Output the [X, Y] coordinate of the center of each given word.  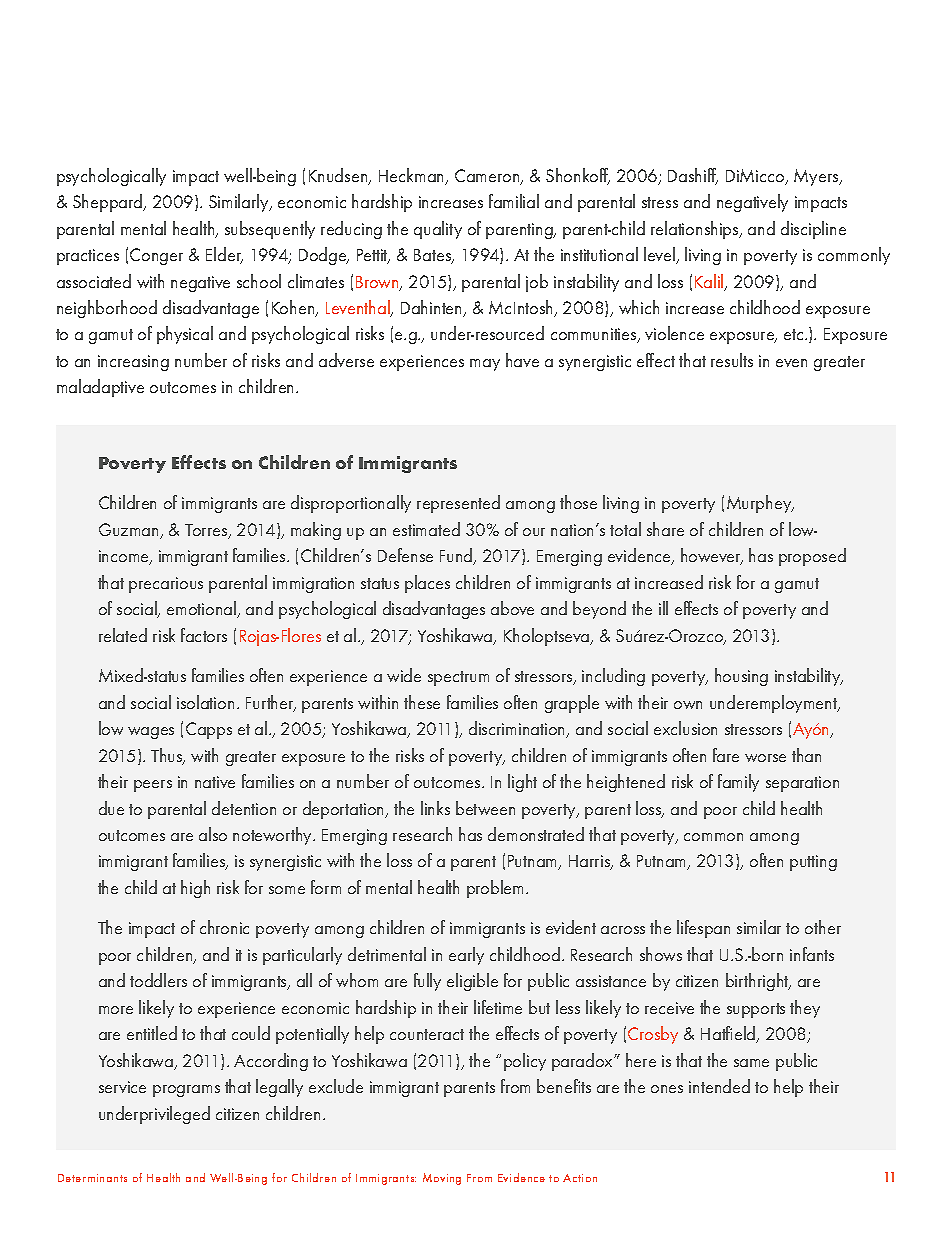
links [435, 808]
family [738, 783]
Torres [207, 531]
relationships [696, 230]
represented [458, 504]
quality [438, 230]
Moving [442, 1179]
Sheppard [109, 203]
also [213, 834]
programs [186, 1091]
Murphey [760, 504]
